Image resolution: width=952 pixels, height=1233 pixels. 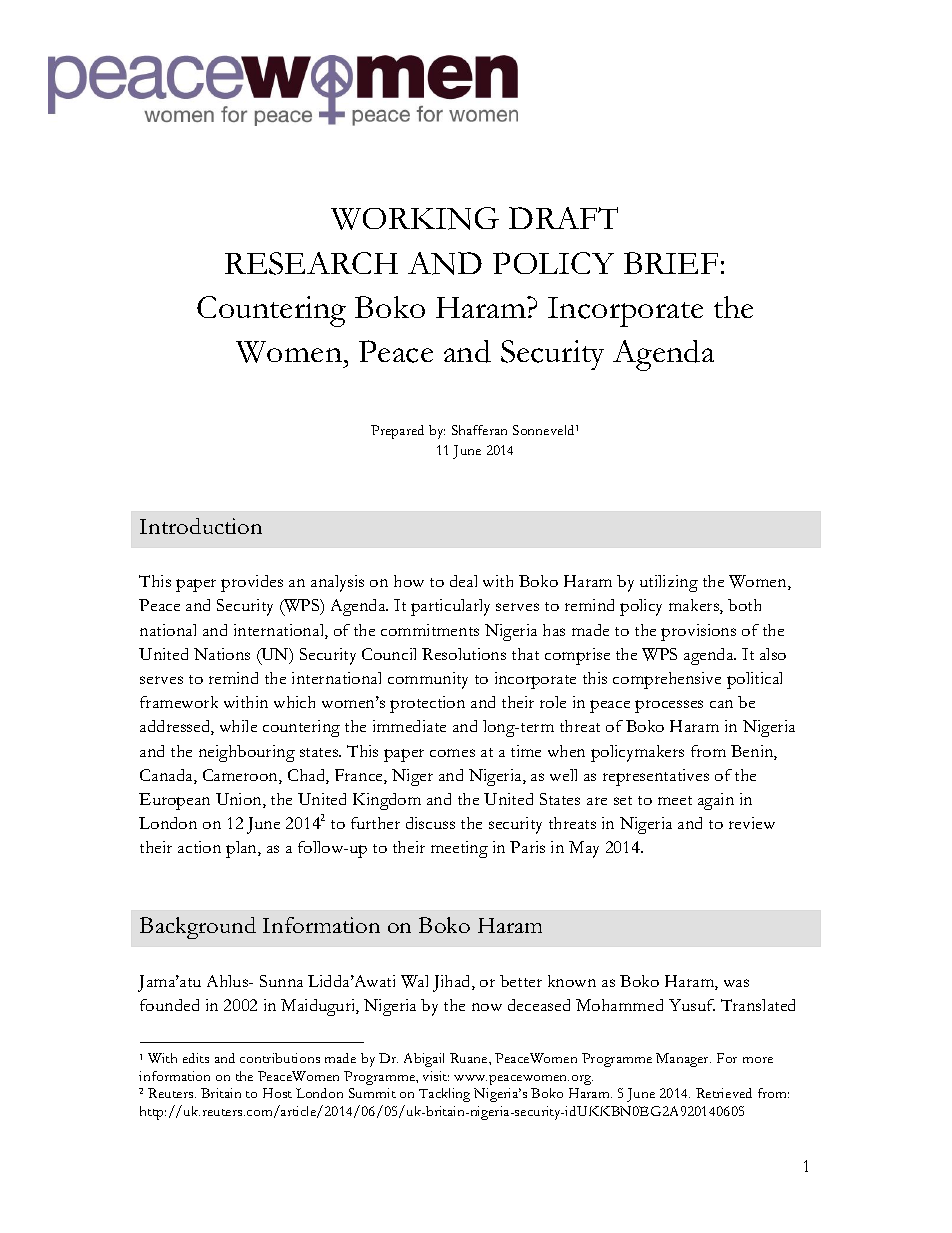 What do you see at coordinates (222, 654) in the document?
I see `Nations` at bounding box center [222, 654].
